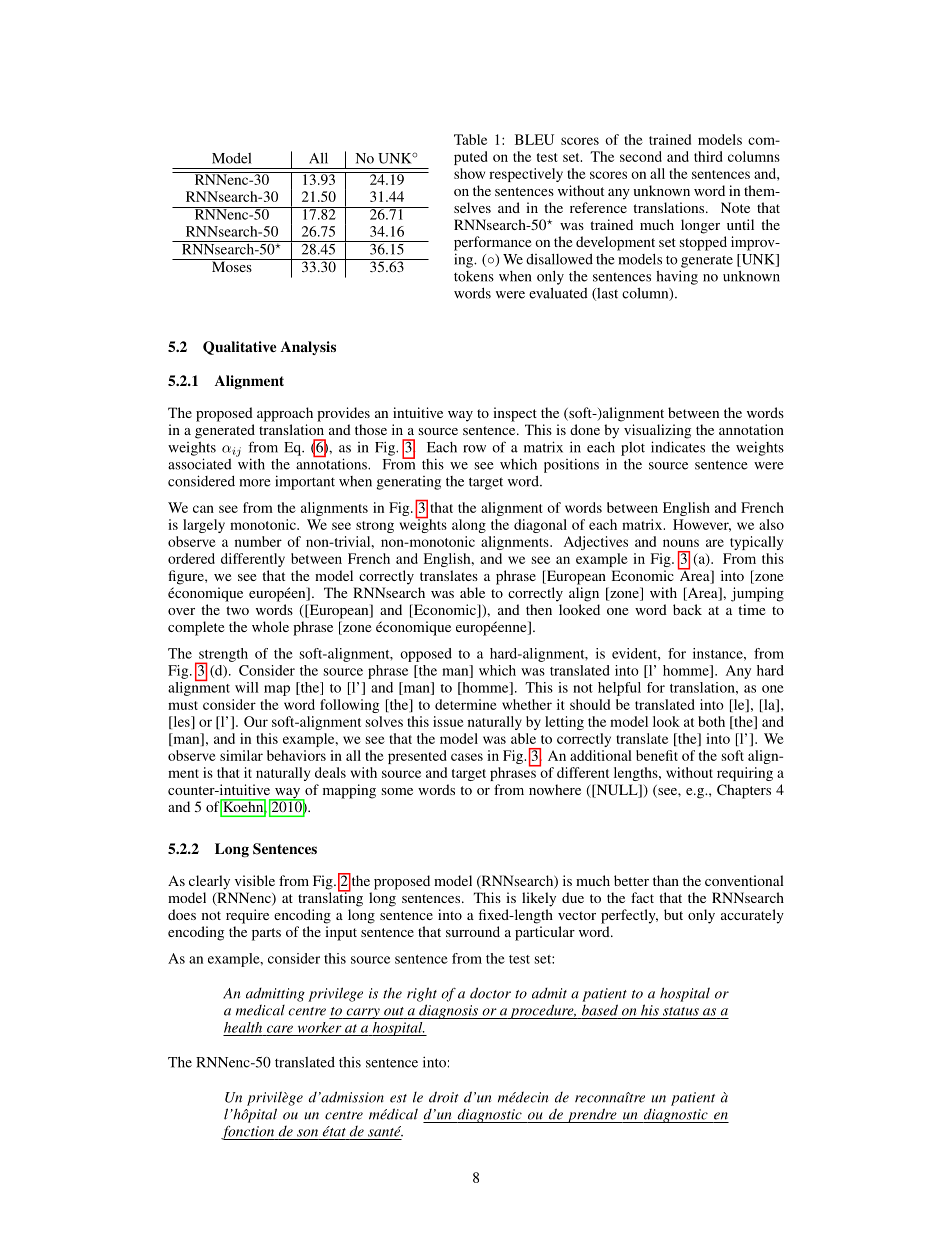  What do you see at coordinates (270, 626) in the screenshot?
I see `whole` at bounding box center [270, 626].
